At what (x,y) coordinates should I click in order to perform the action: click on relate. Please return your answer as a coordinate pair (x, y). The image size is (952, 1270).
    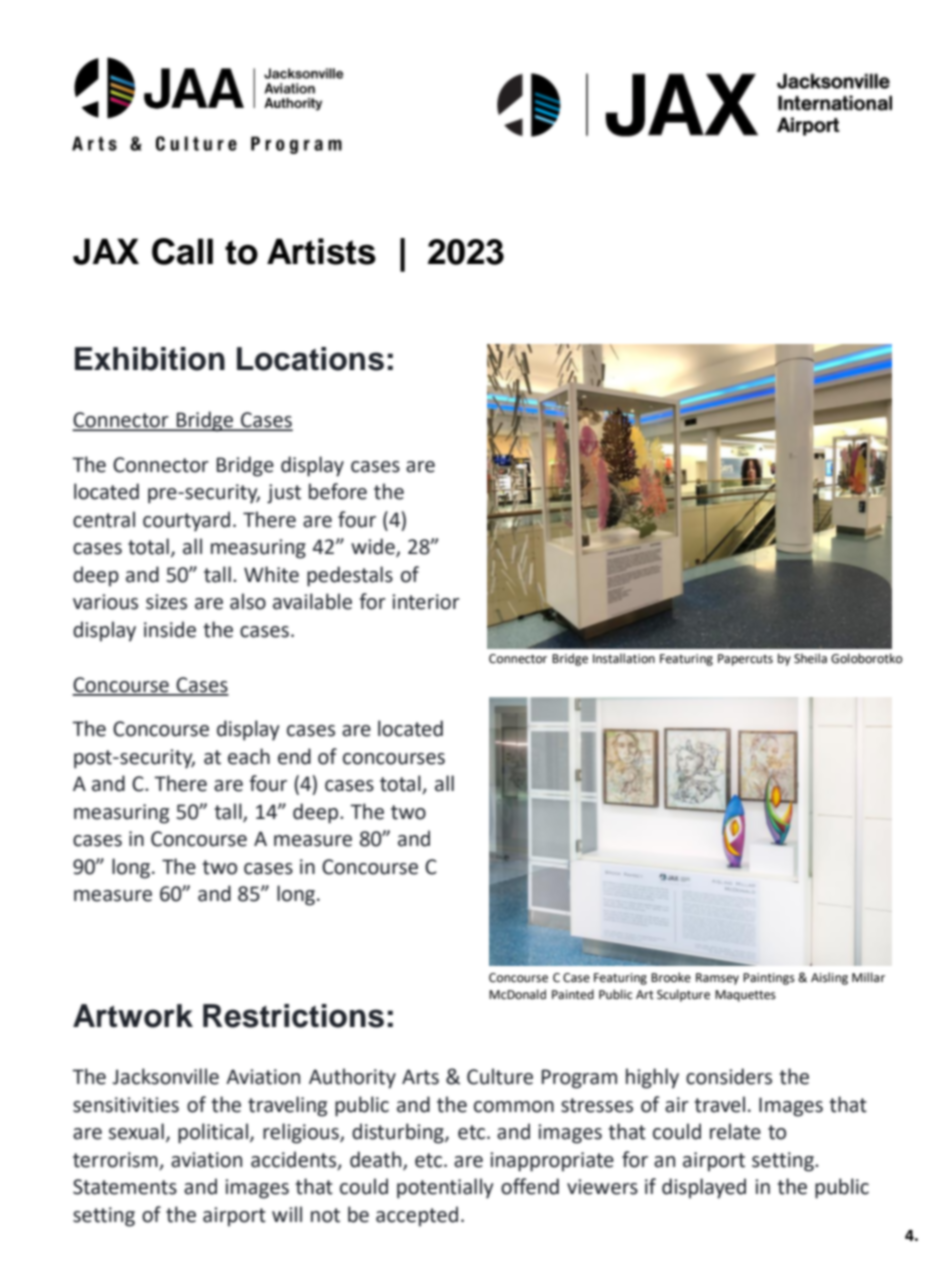
    Looking at the image, I should click on (735, 1131).
